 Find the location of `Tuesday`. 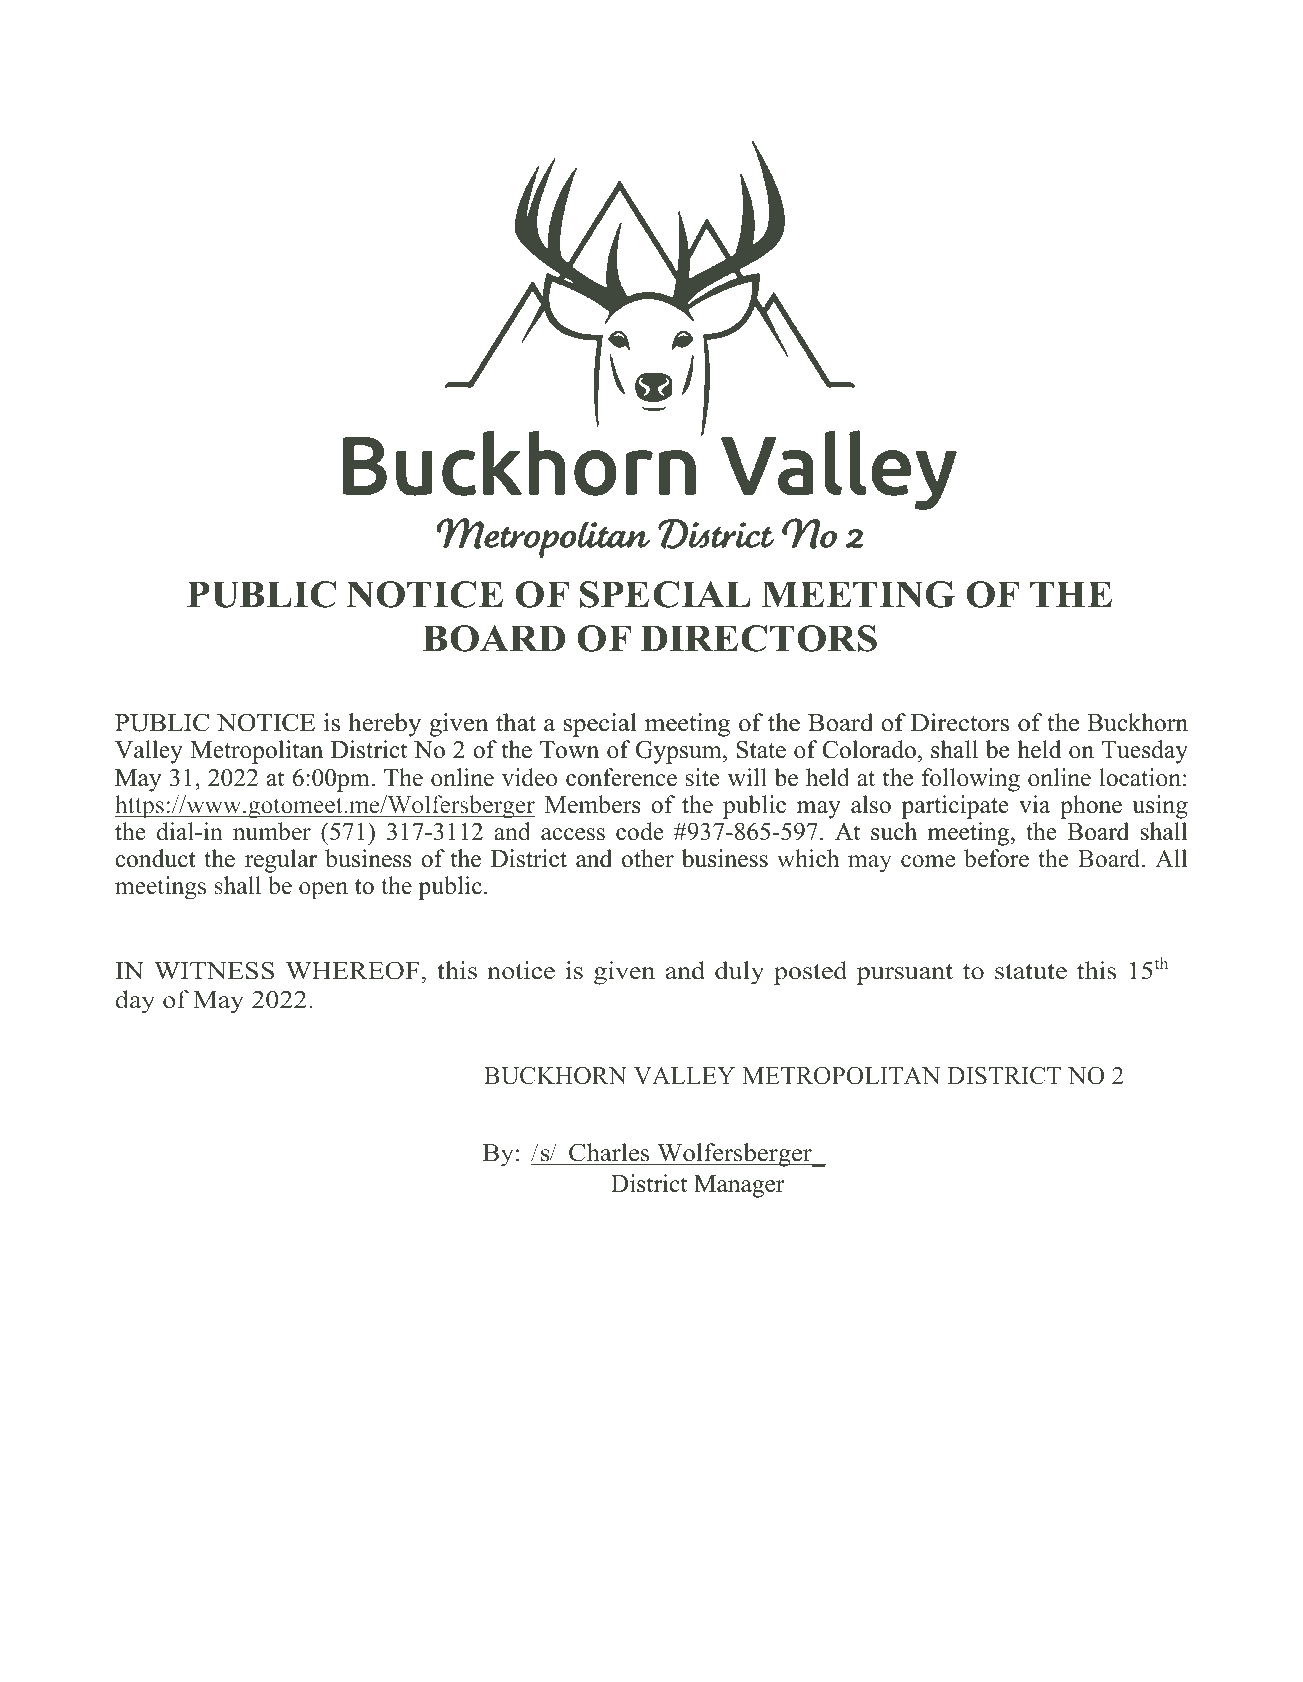

Tuesday is located at coordinates (1145, 752).
